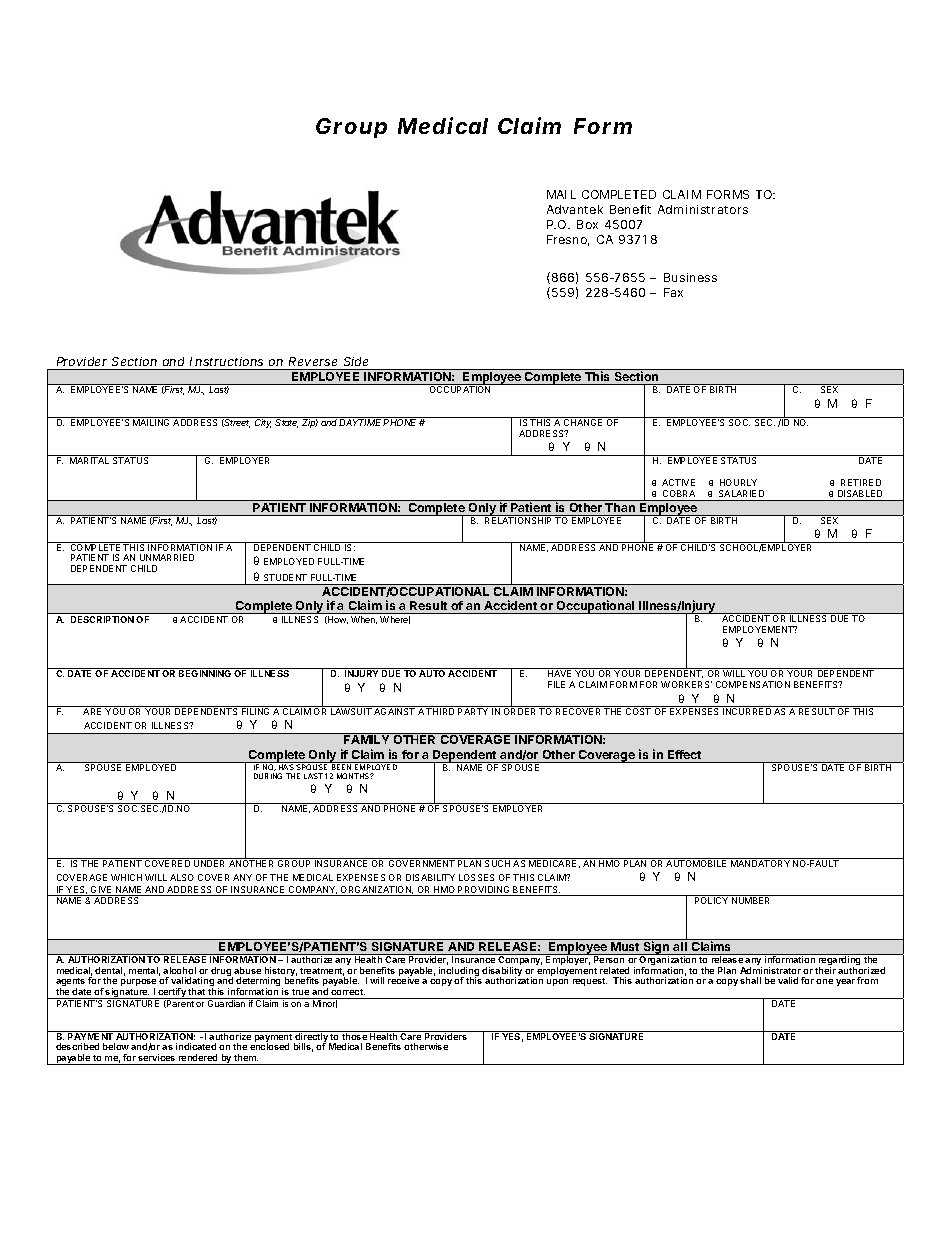 The image size is (952, 1233). I want to click on Effect, so click(684, 754).
